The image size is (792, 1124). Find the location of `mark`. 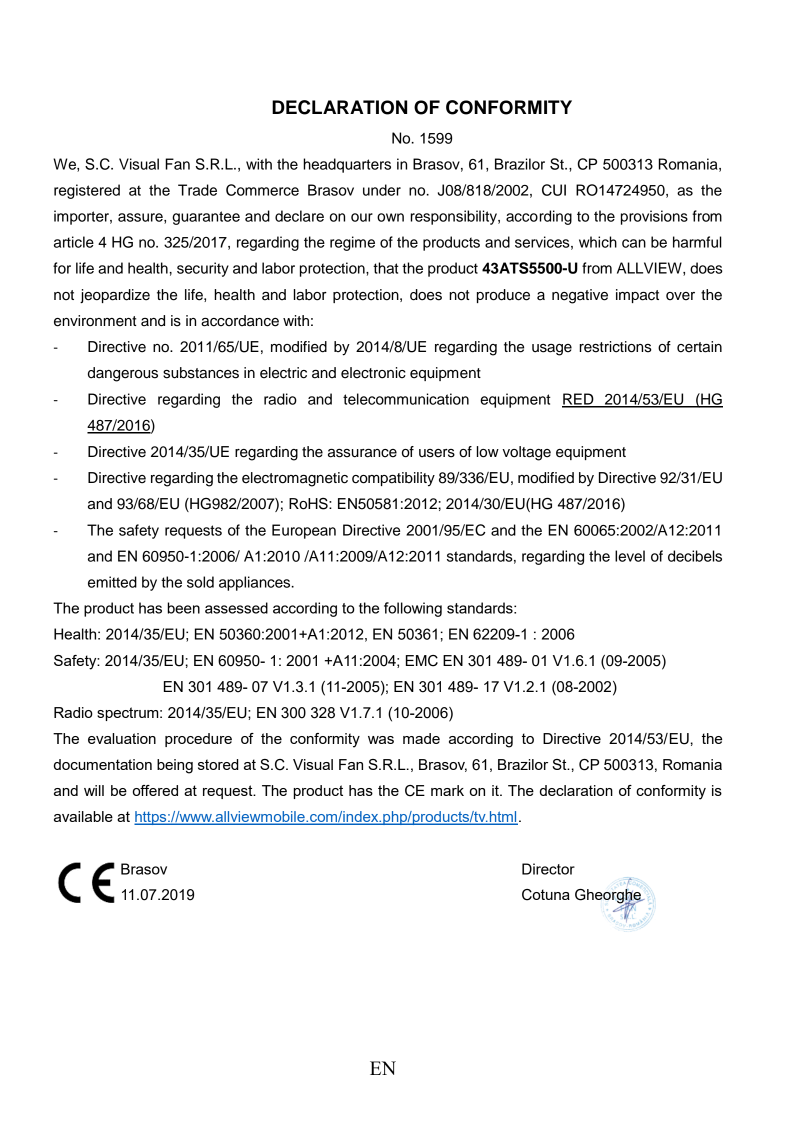

mark is located at coordinates (447, 790).
